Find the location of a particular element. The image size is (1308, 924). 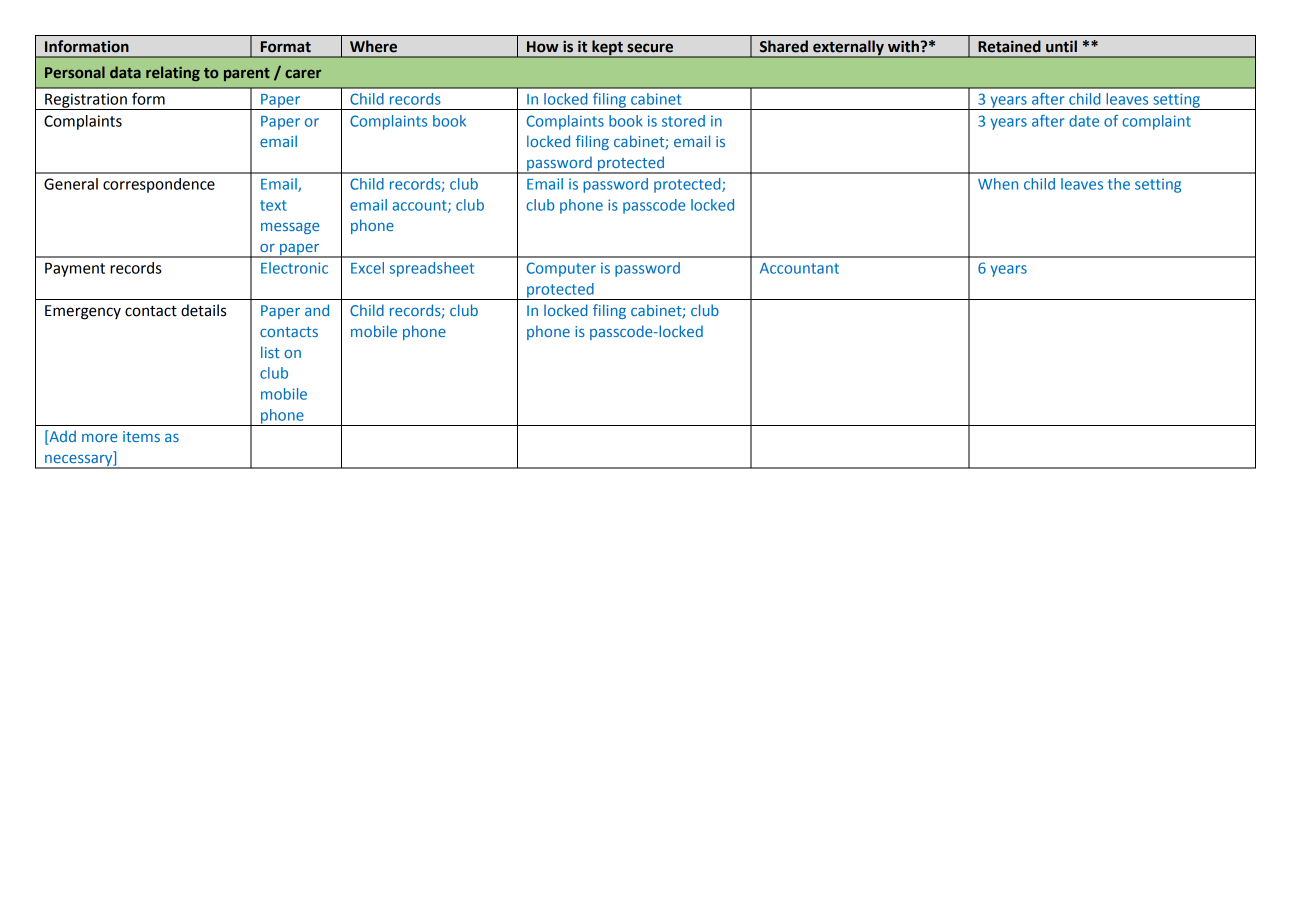

the is located at coordinates (1119, 184).
